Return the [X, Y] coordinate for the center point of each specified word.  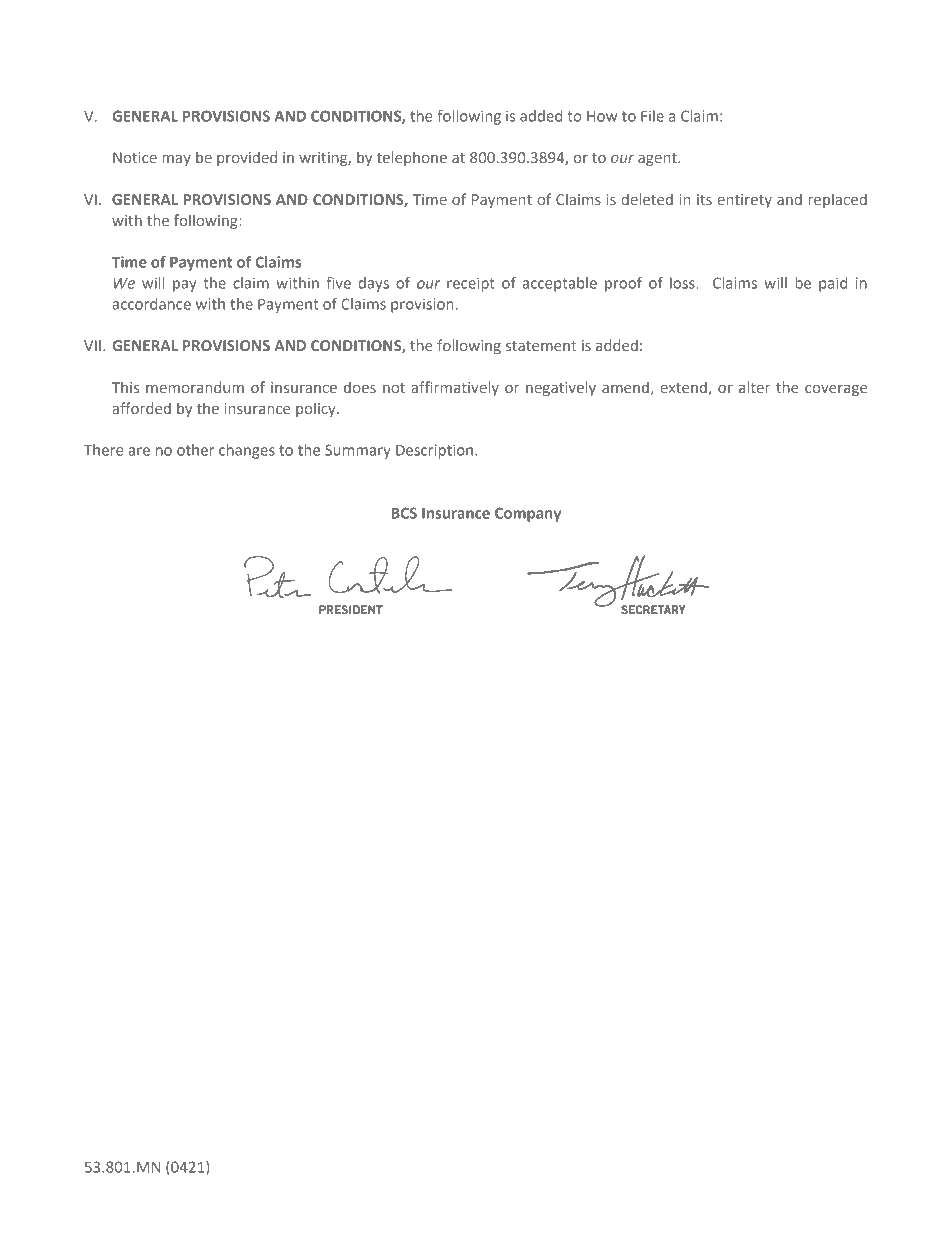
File [652, 116]
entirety [745, 201]
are [139, 451]
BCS [404, 513]
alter [754, 387]
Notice [135, 157]
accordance [151, 304]
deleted [647, 199]
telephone [412, 158]
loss [683, 283]
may [176, 160]
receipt [471, 284]
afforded [142, 408]
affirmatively [455, 388]
